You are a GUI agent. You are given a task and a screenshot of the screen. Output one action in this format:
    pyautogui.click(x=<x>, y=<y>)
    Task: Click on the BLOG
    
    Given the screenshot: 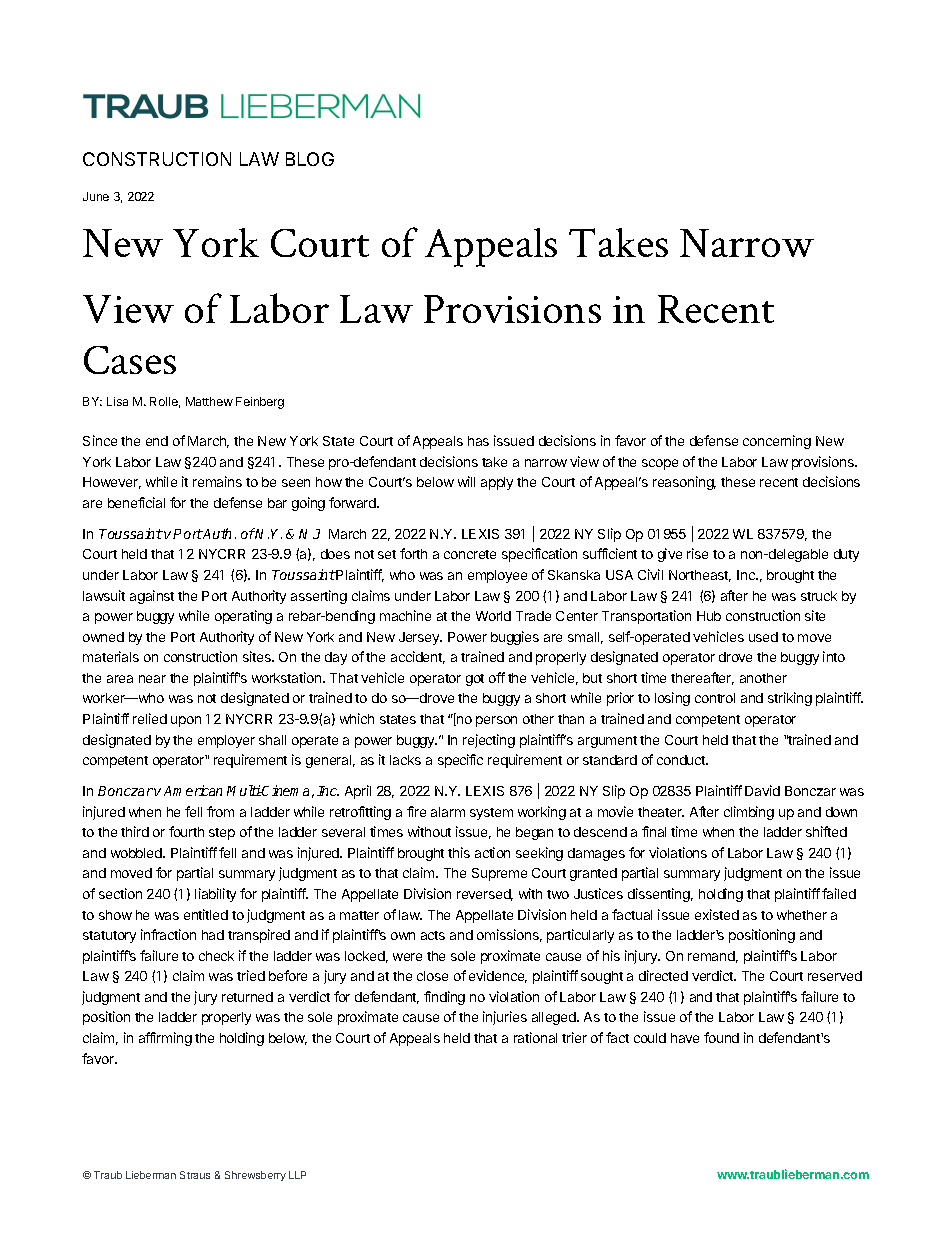 What is the action you would take?
    pyautogui.click(x=310, y=159)
